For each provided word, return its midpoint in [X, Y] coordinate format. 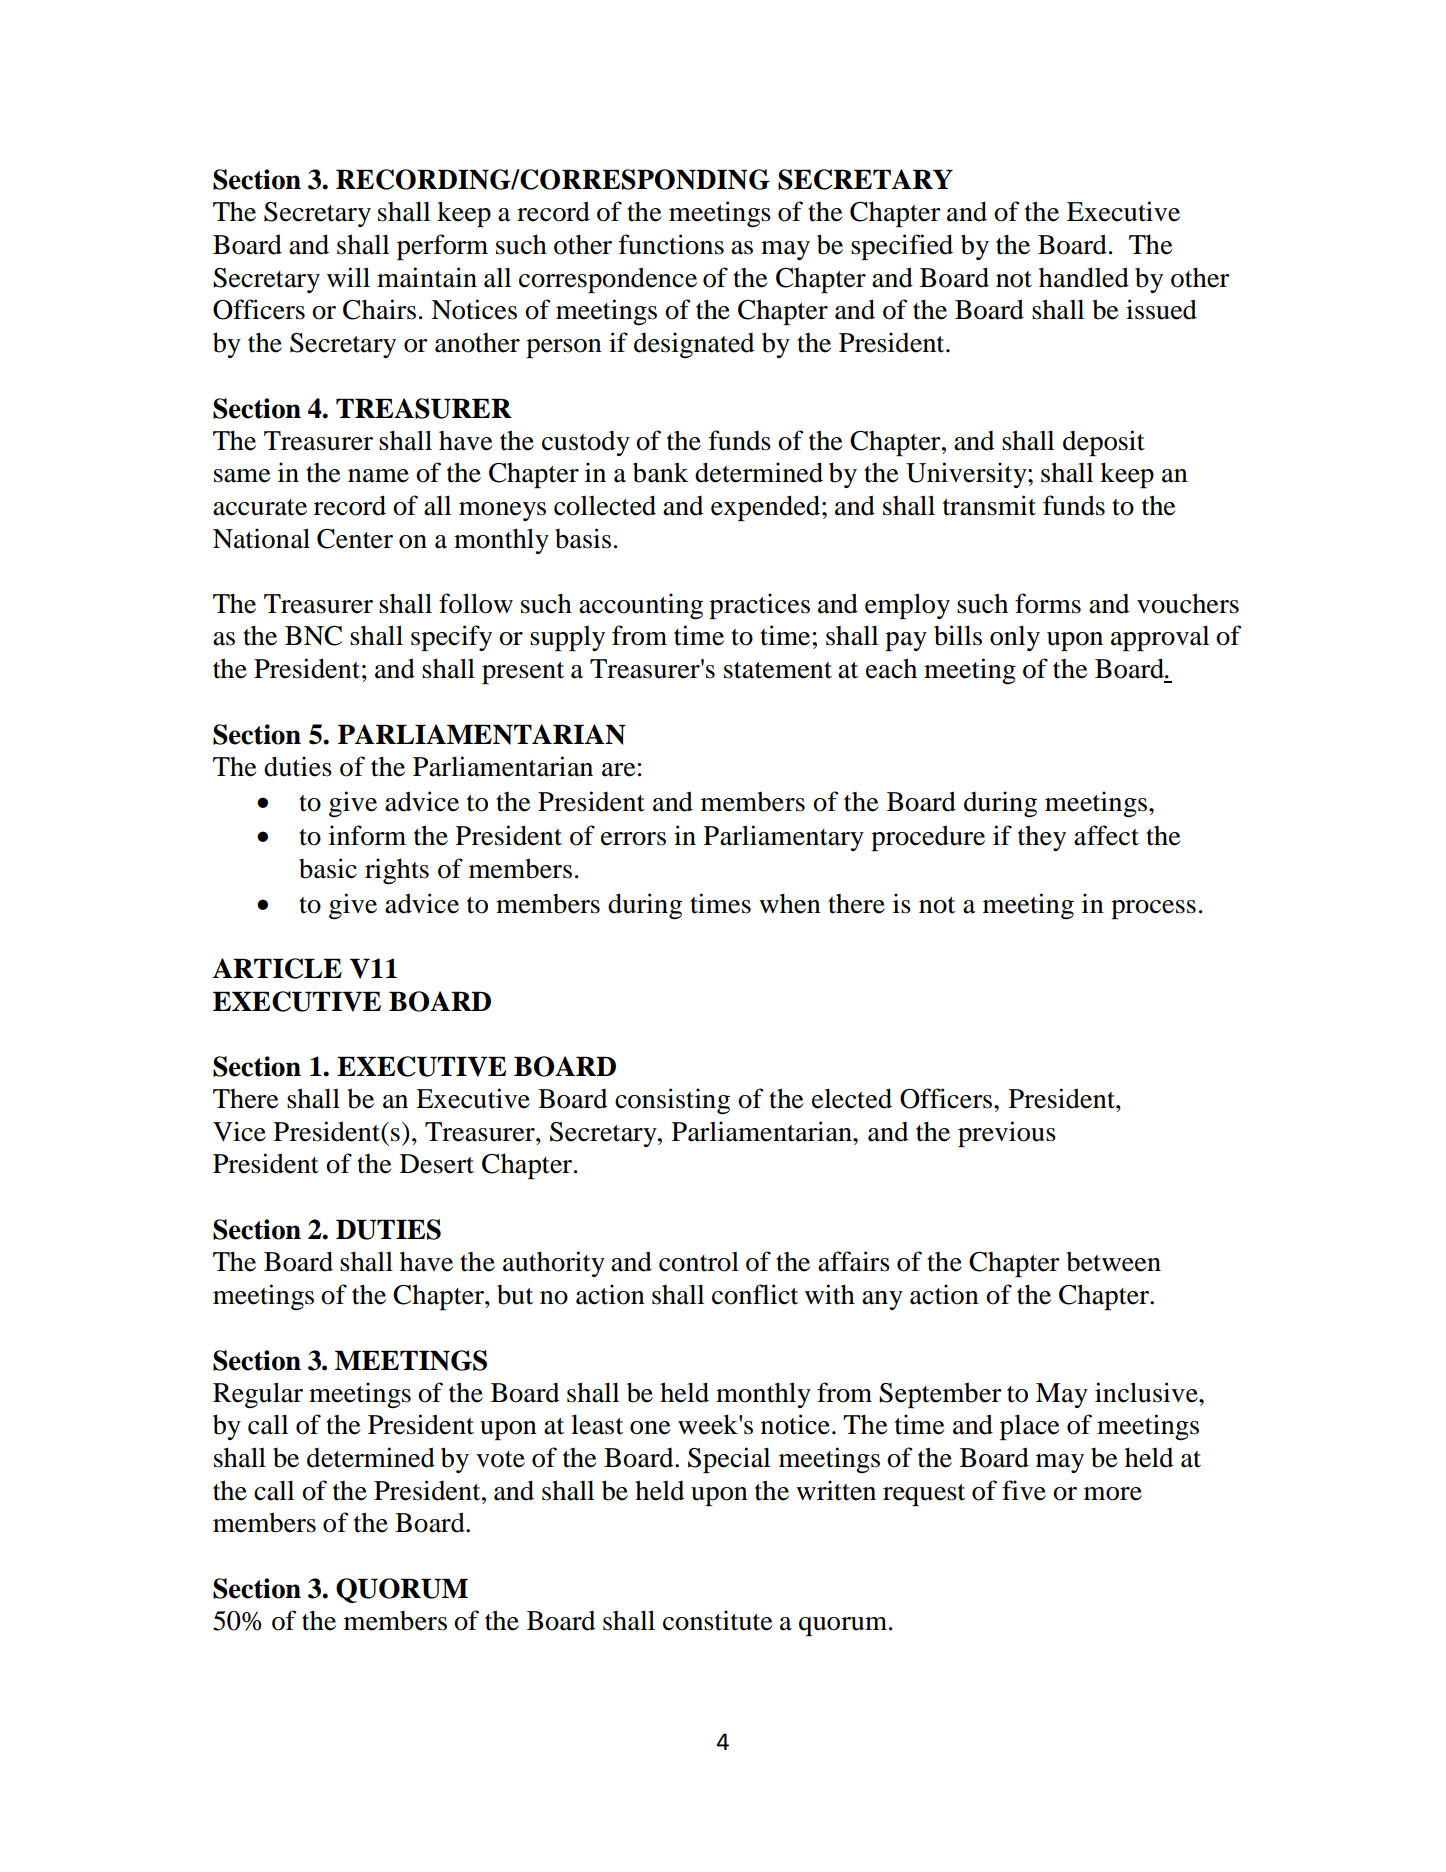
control [699, 1262]
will [348, 277]
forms [1048, 603]
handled [1084, 277]
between [1113, 1261]
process [1153, 909]
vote [500, 1459]
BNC [313, 636]
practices [759, 606]
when [790, 903]
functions [671, 244]
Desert [437, 1164]
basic [328, 868]
